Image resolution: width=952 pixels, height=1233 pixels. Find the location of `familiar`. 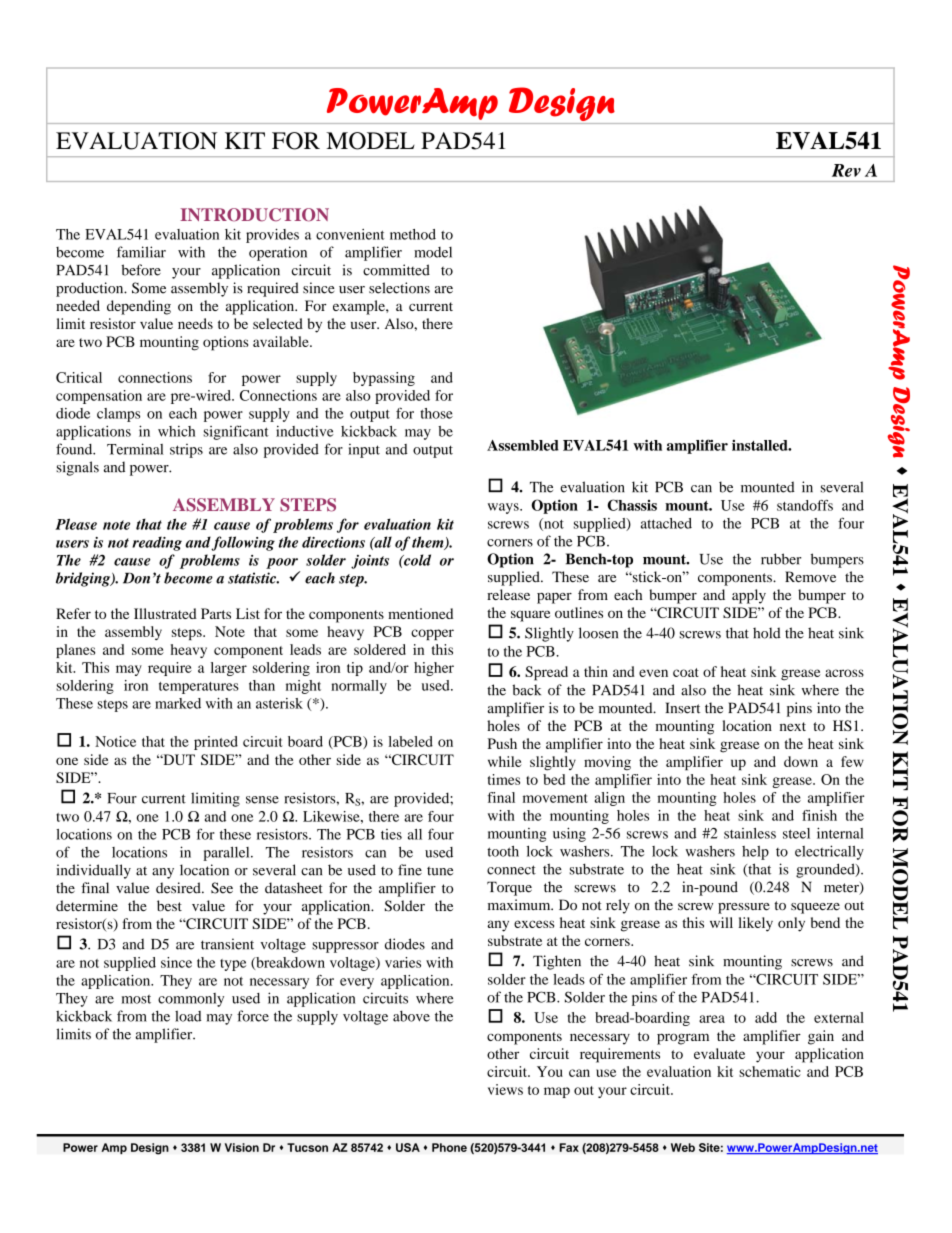

familiar is located at coordinates (141, 252).
